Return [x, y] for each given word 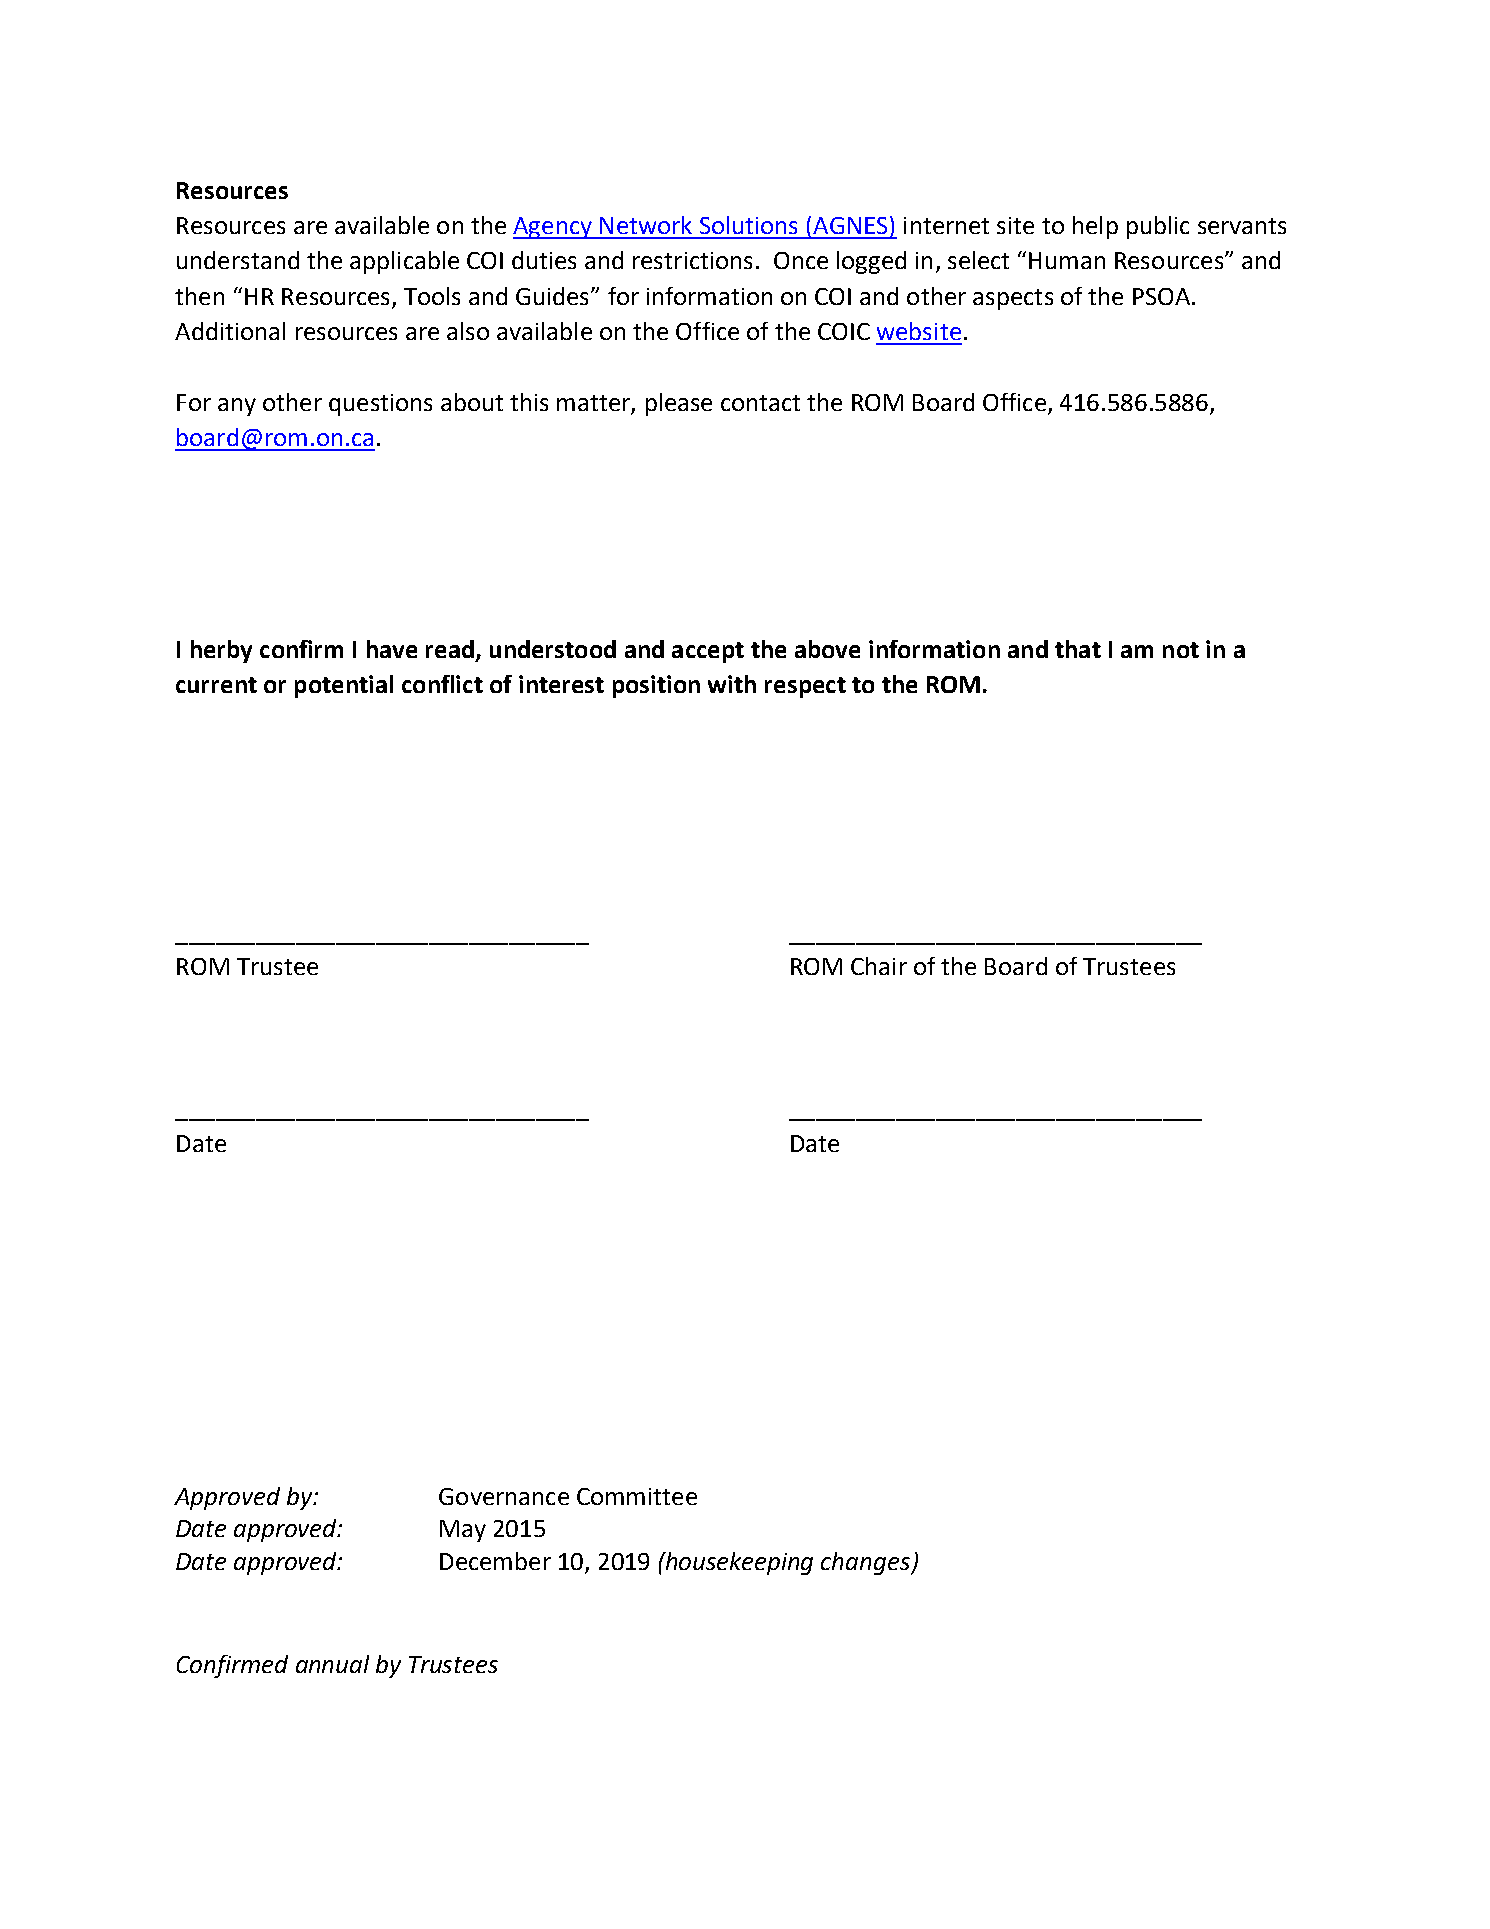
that [1078, 649]
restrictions [692, 260]
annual [332, 1664]
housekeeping [738, 1563]
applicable [404, 262]
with [732, 684]
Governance [504, 1496]
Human [1067, 260]
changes [866, 1563]
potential [344, 686]
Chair [879, 966]
